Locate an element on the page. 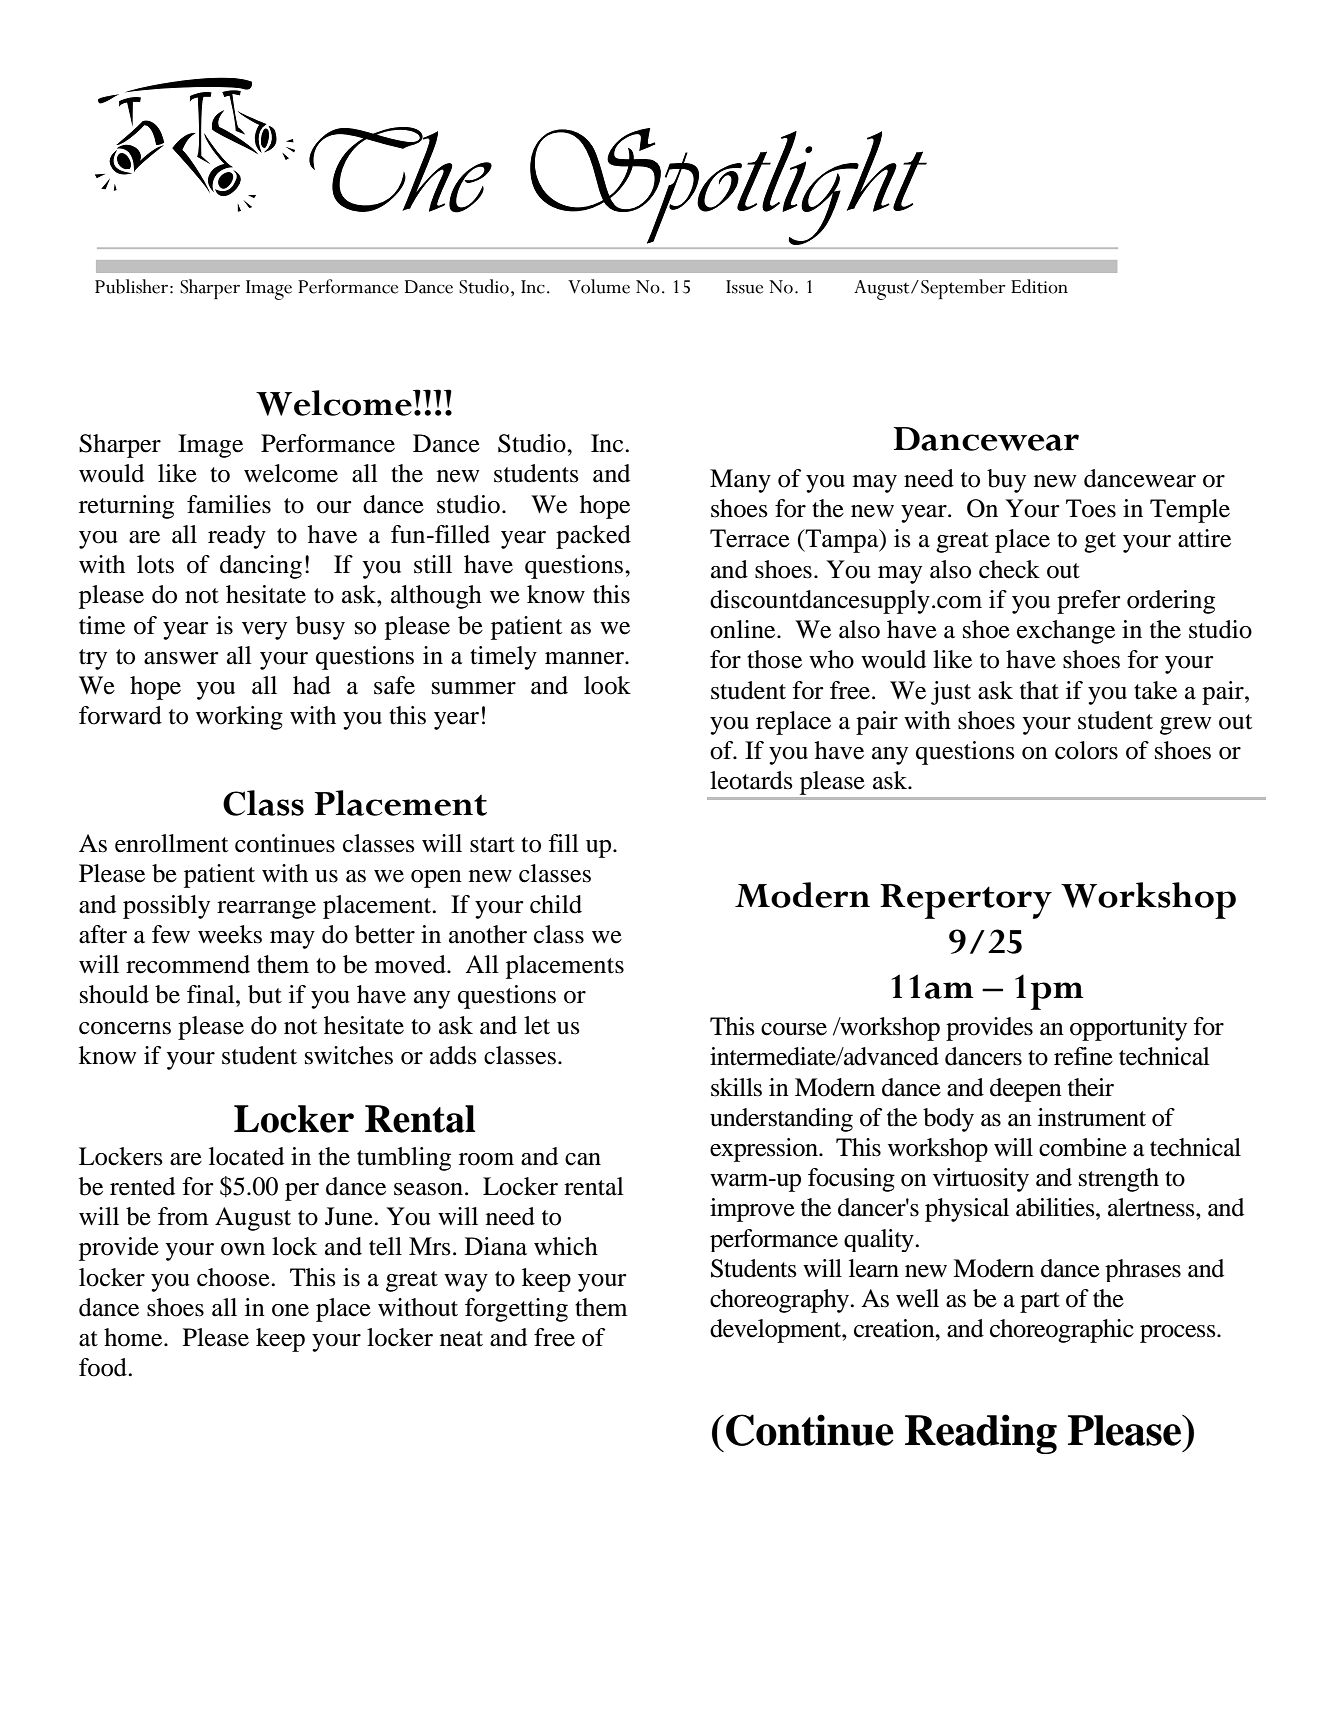  Volume is located at coordinates (599, 286).
